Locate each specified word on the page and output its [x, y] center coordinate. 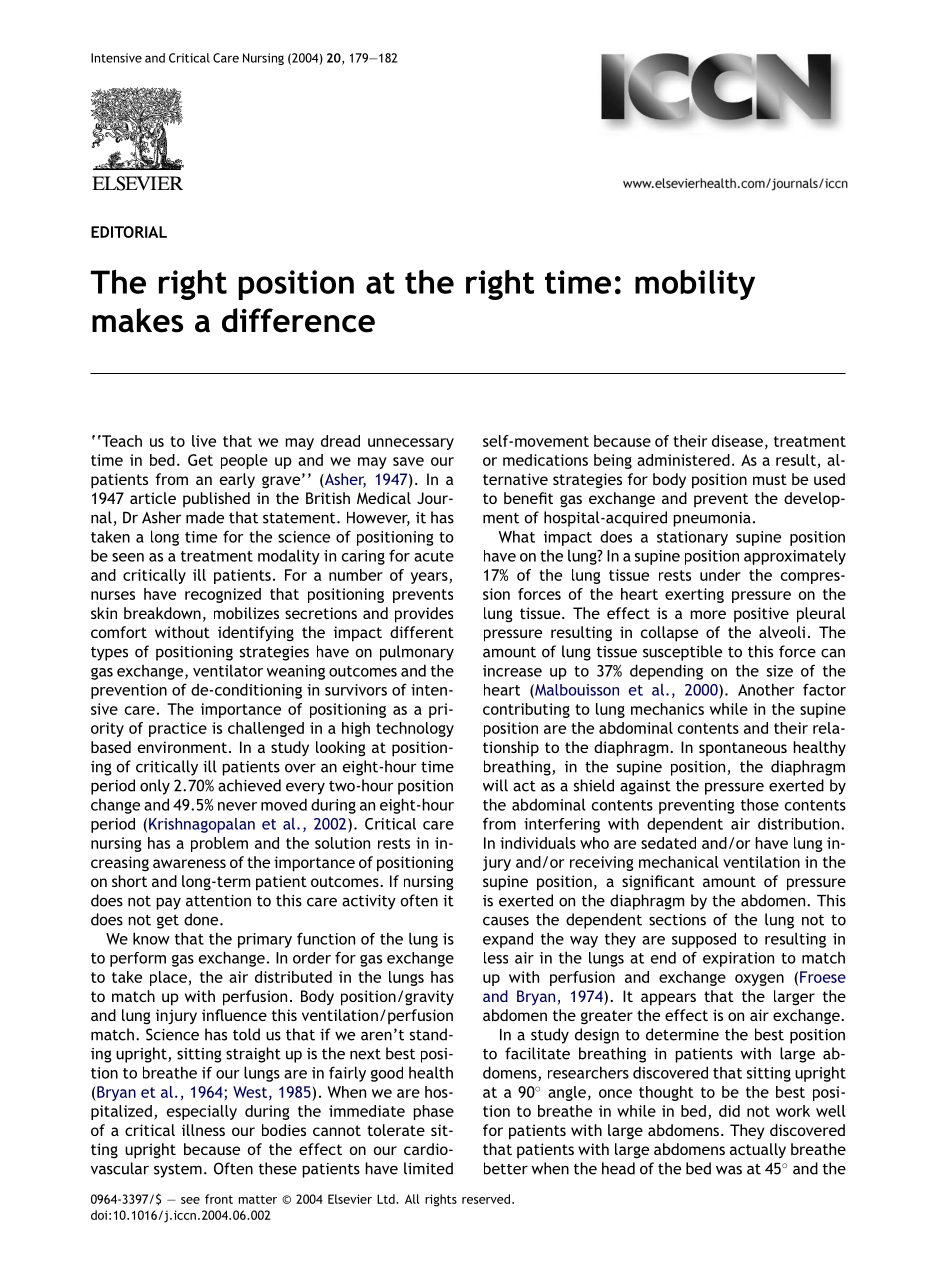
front [219, 1199]
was [729, 1170]
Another [766, 689]
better [506, 1168]
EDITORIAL [129, 232]
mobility [695, 285]
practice [178, 729]
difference [298, 320]
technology [415, 729]
